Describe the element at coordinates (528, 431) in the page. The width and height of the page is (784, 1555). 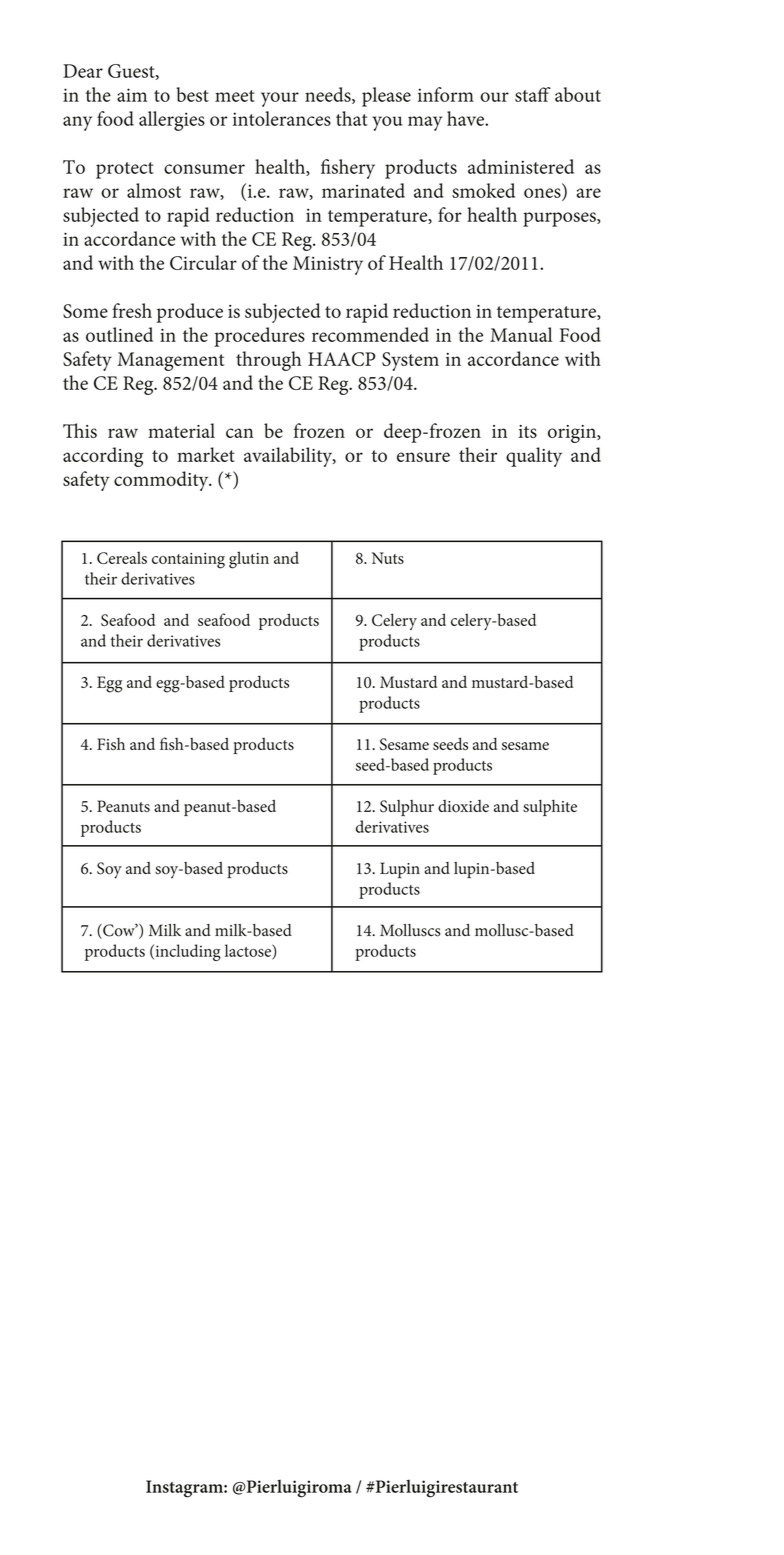
I see `its` at that location.
